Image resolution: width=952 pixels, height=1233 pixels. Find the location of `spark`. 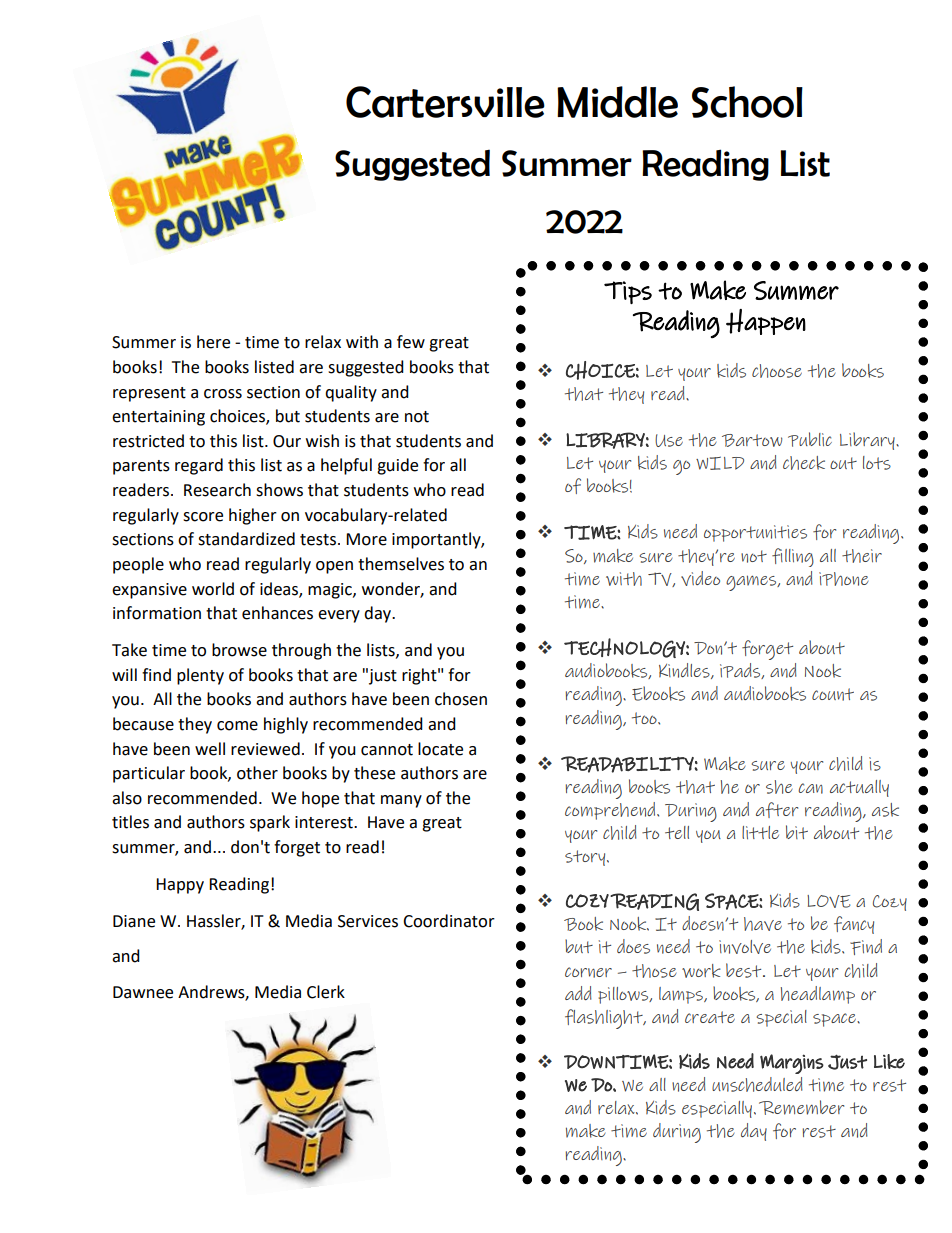

spark is located at coordinates (270, 823).
